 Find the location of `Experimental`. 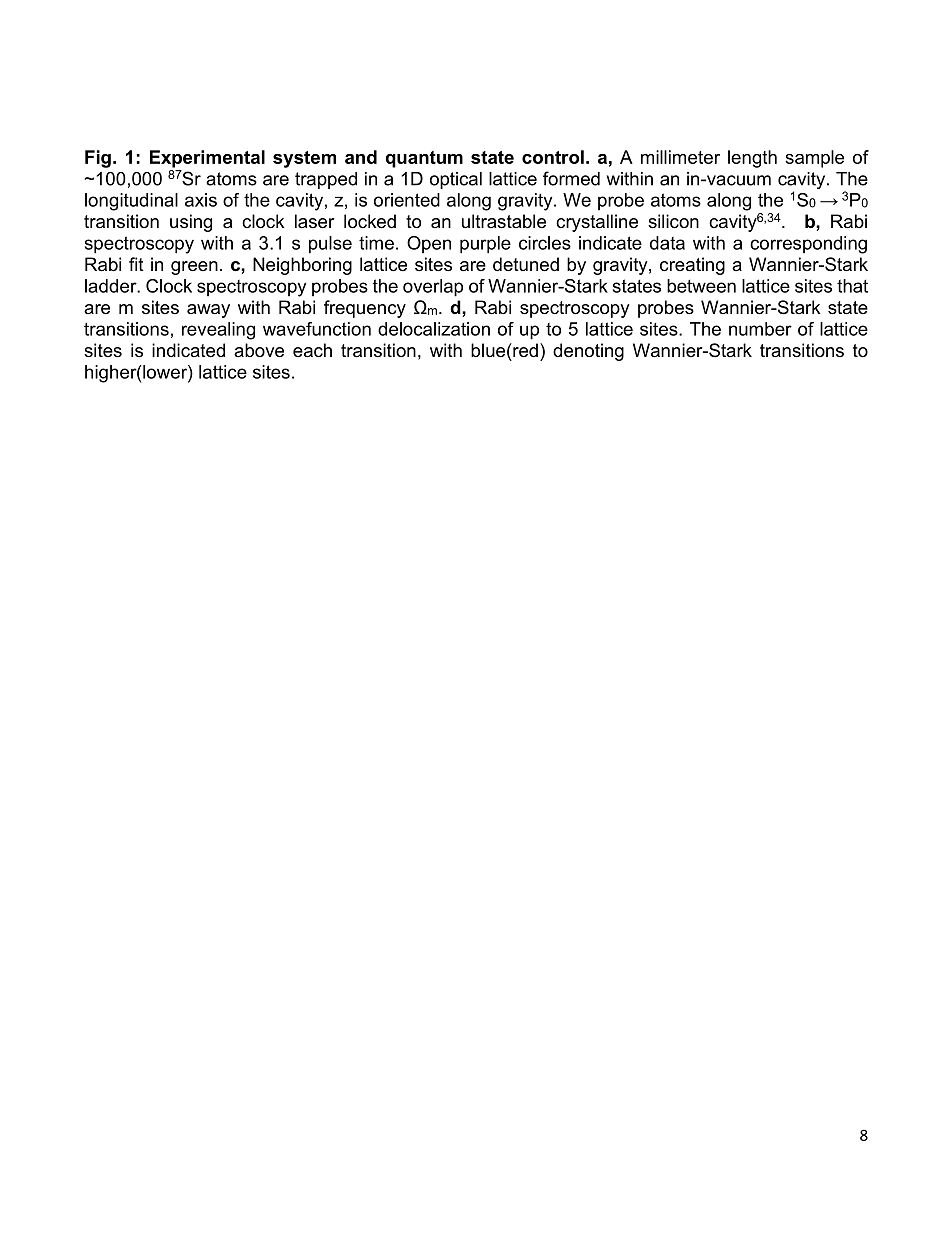

Experimental is located at coordinates (207, 159).
